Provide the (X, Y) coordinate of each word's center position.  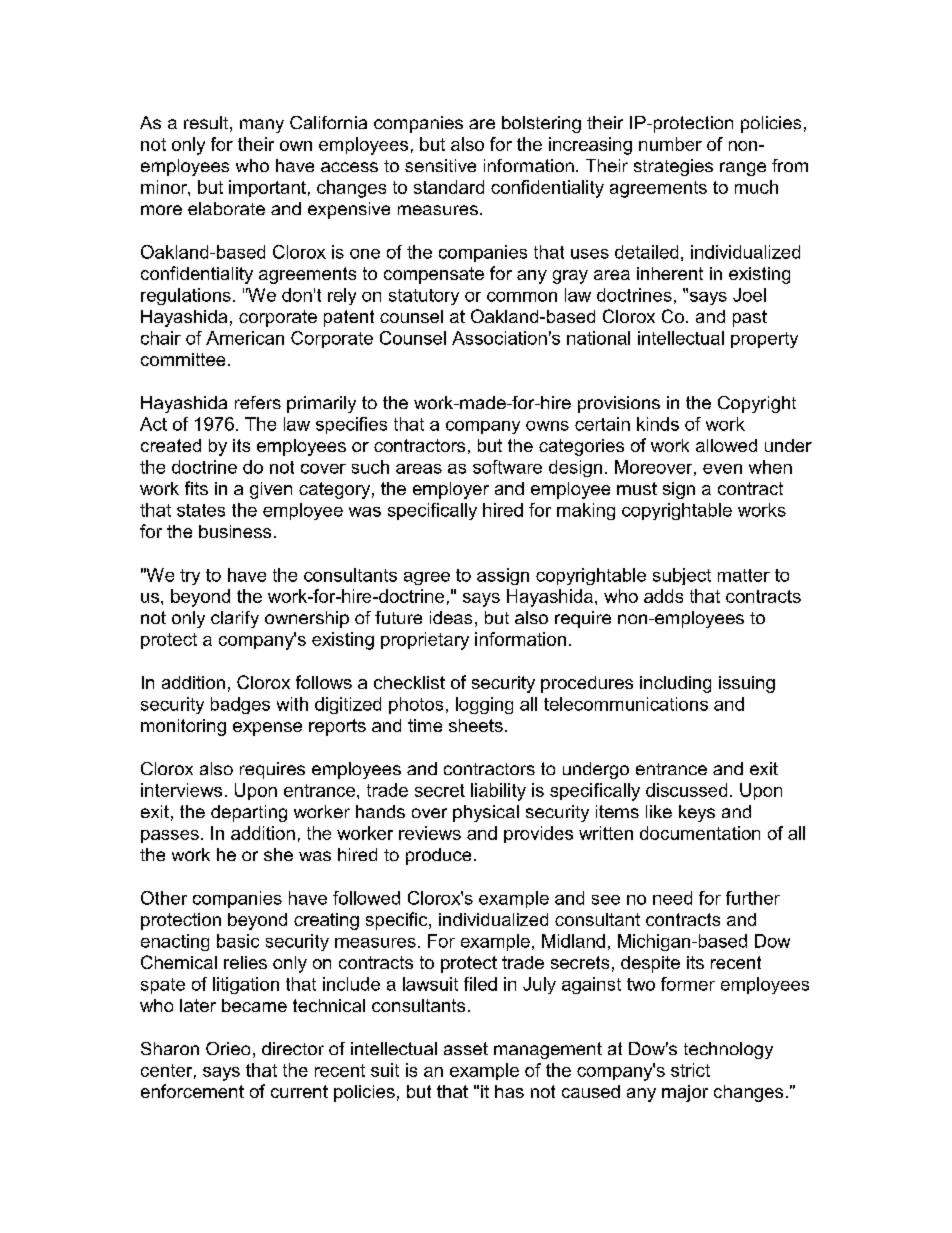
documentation (700, 833)
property (764, 340)
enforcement (192, 1091)
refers (258, 402)
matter (744, 575)
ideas (451, 617)
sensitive (440, 165)
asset (466, 1048)
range (743, 169)
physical (486, 813)
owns (547, 426)
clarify (235, 619)
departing (249, 813)
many (262, 126)
